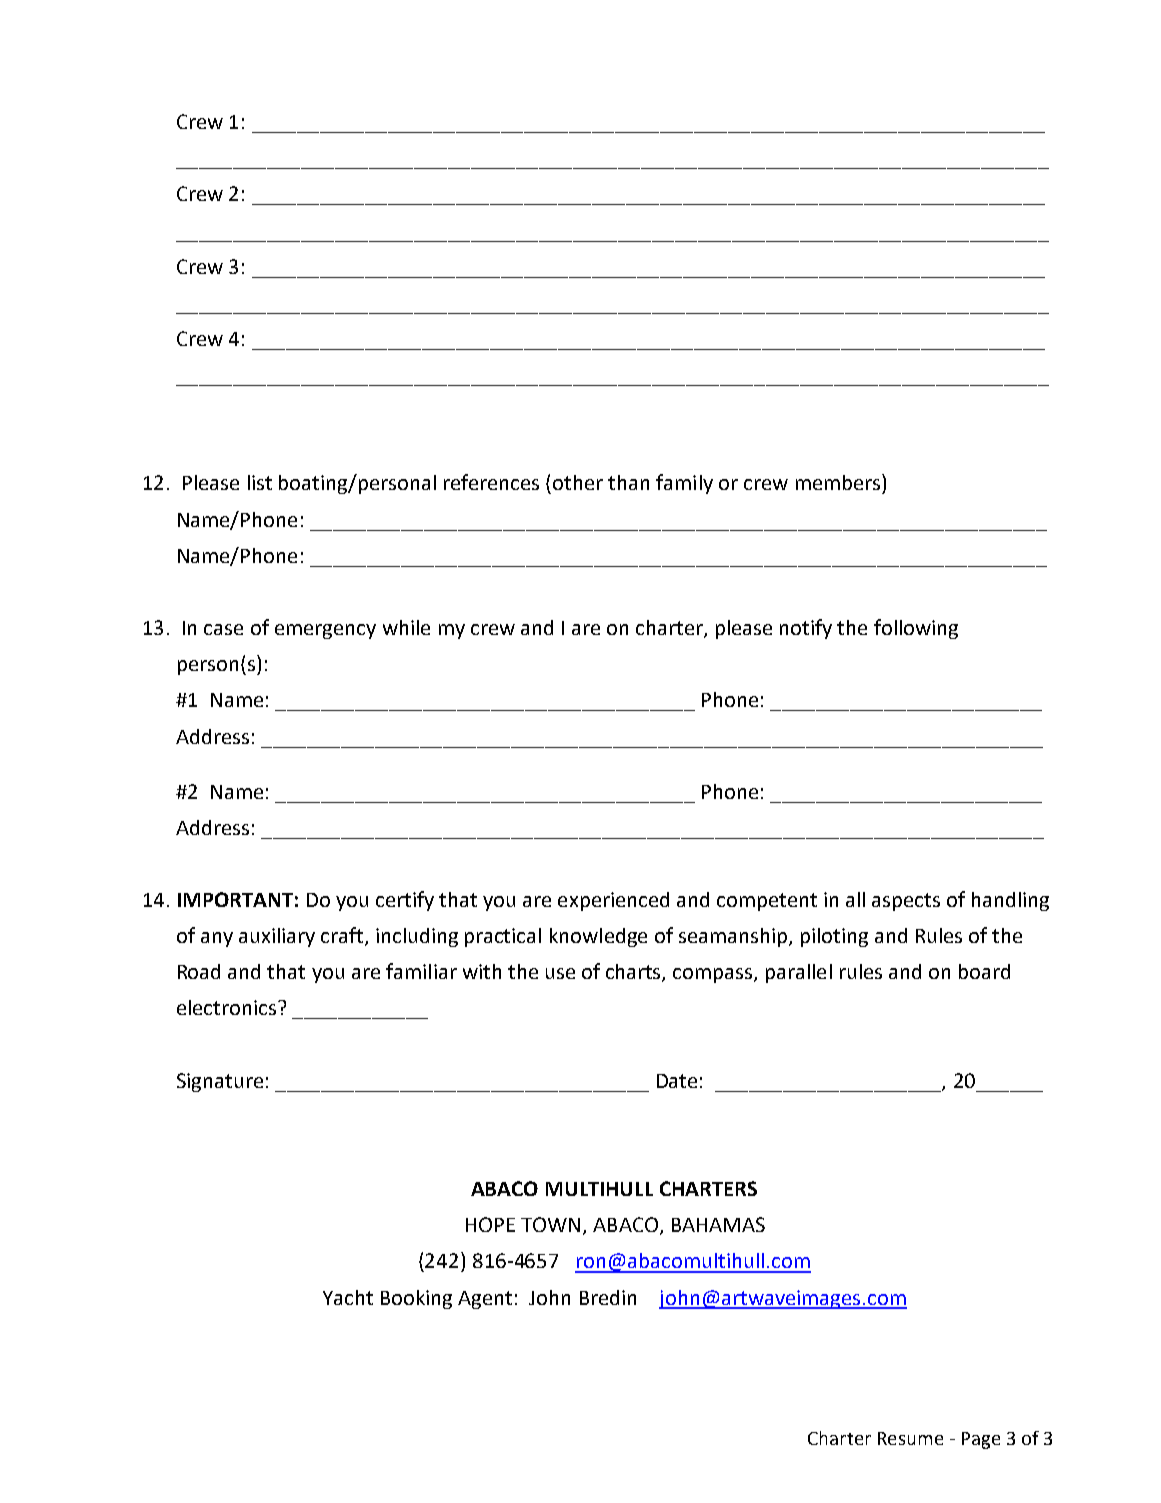 Image resolution: width=1161 pixels, height=1503 pixels. What do you see at coordinates (405, 901) in the screenshot?
I see `certify` at bounding box center [405, 901].
